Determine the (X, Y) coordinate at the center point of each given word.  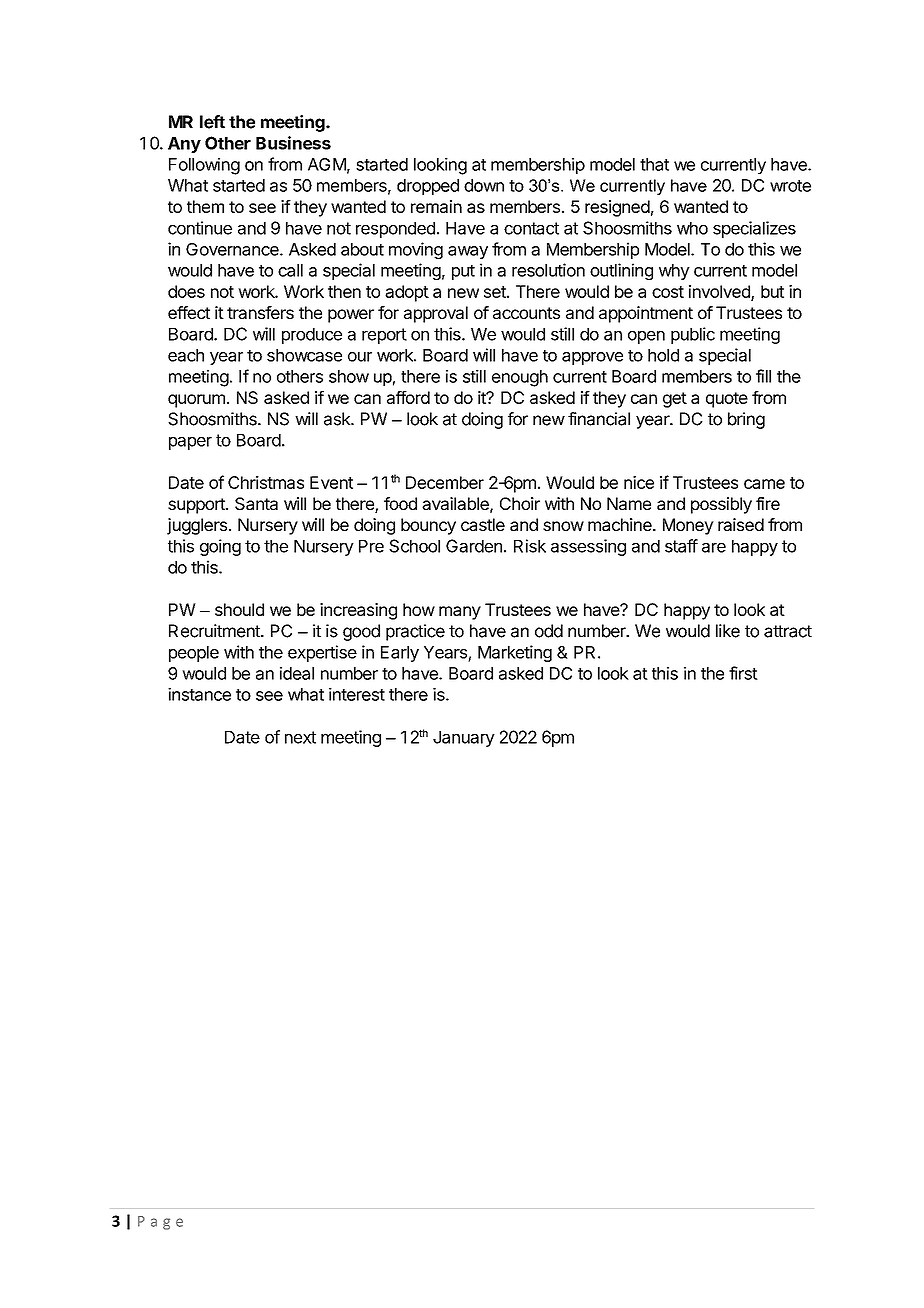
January (464, 739)
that (654, 164)
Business (293, 143)
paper (190, 443)
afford (408, 397)
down (484, 185)
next (300, 737)
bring (746, 420)
